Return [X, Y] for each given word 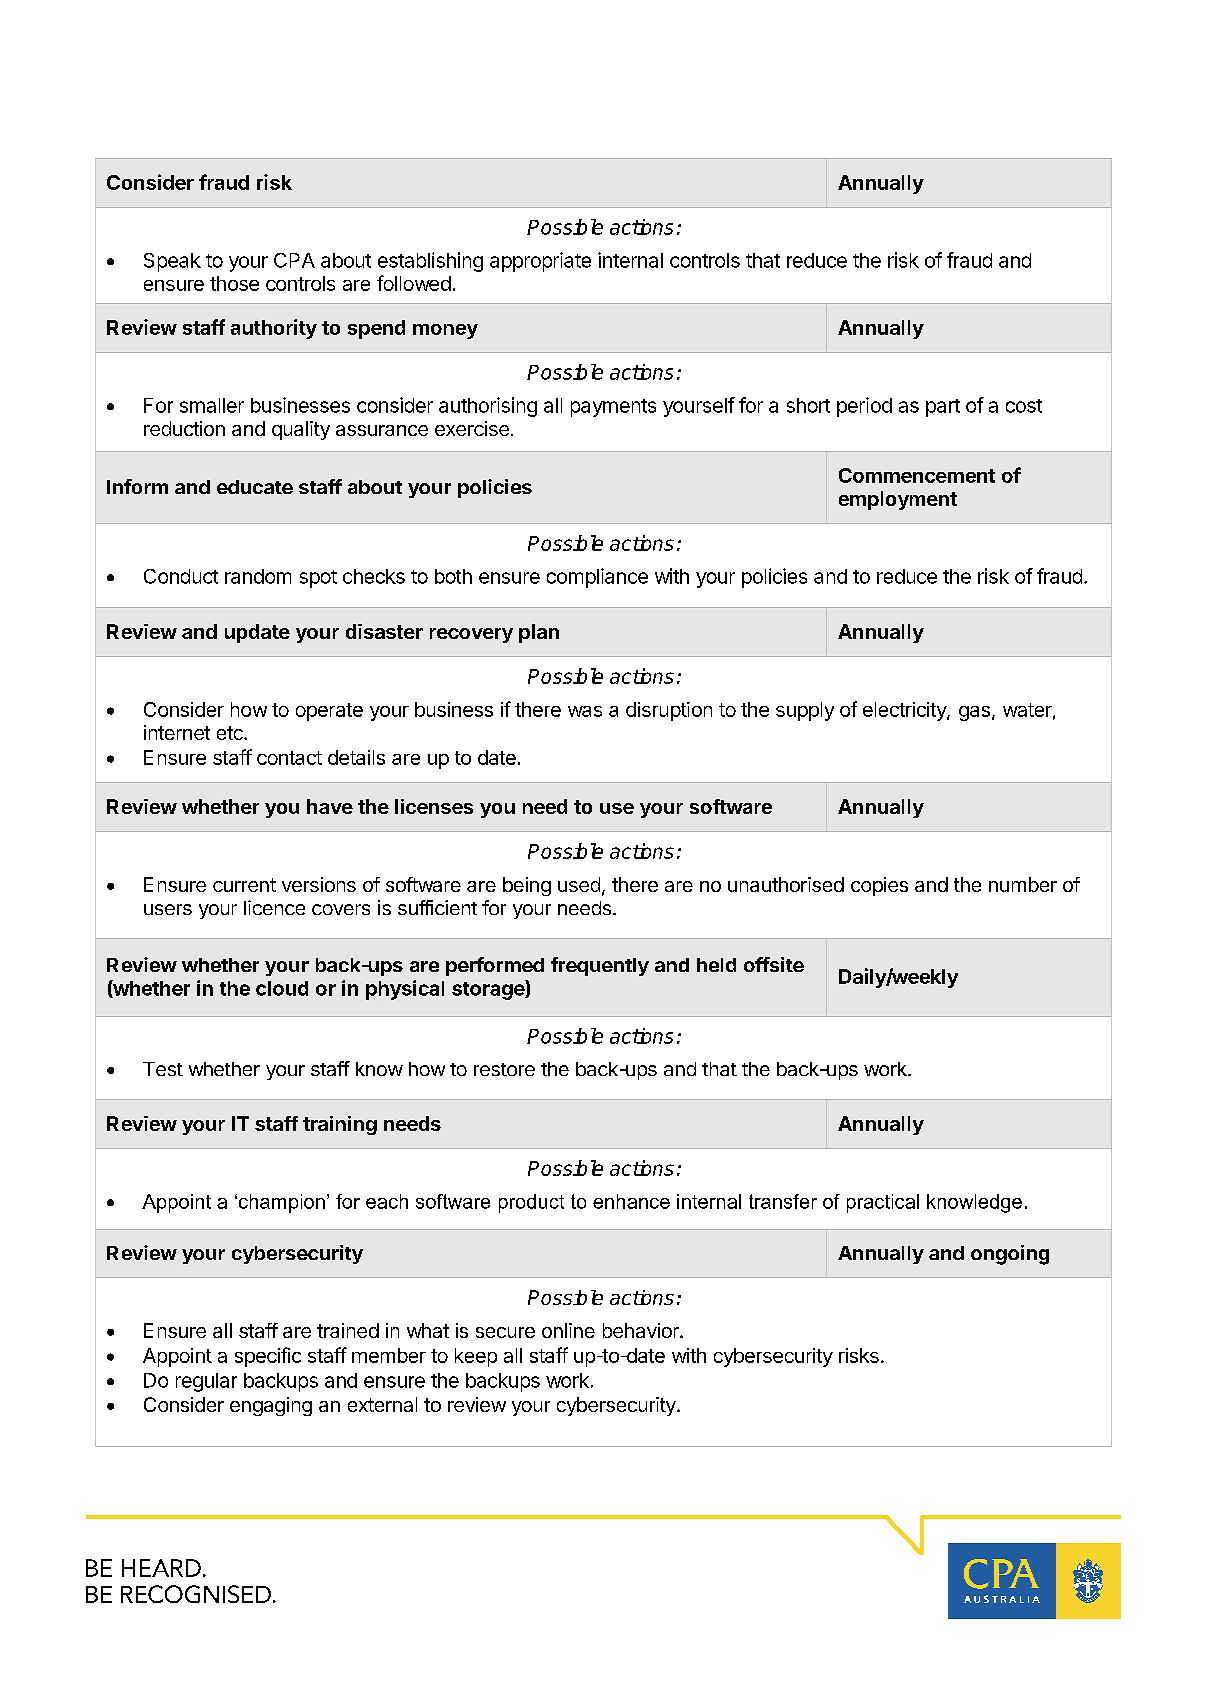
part [943, 408]
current [244, 885]
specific [268, 1357]
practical [883, 1203]
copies [879, 886]
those [234, 283]
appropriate [540, 262]
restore [504, 1069]
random [258, 576]
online [568, 1330]
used [579, 884]
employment [898, 500]
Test [163, 1069]
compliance [597, 578]
